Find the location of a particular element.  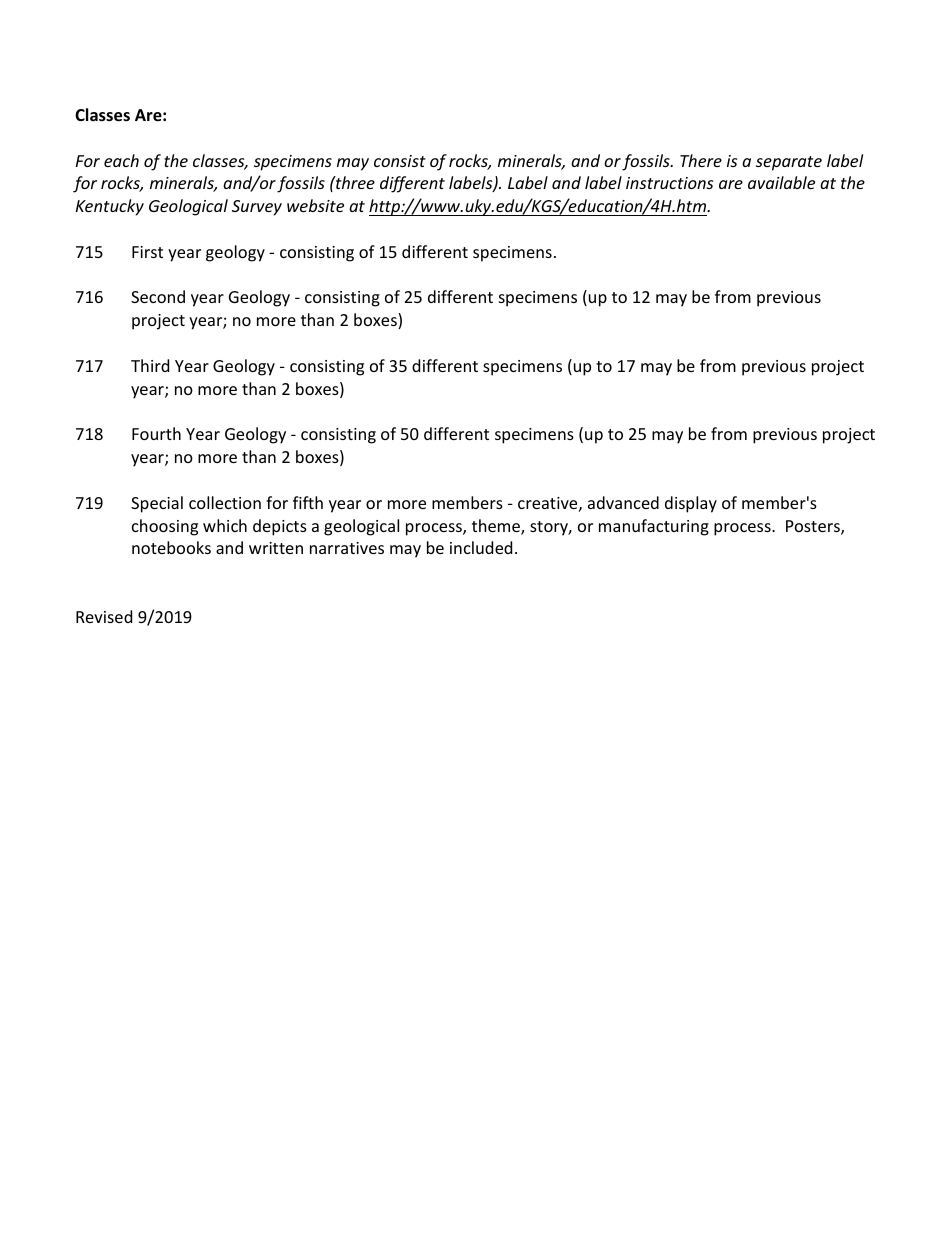

display is located at coordinates (691, 504).
